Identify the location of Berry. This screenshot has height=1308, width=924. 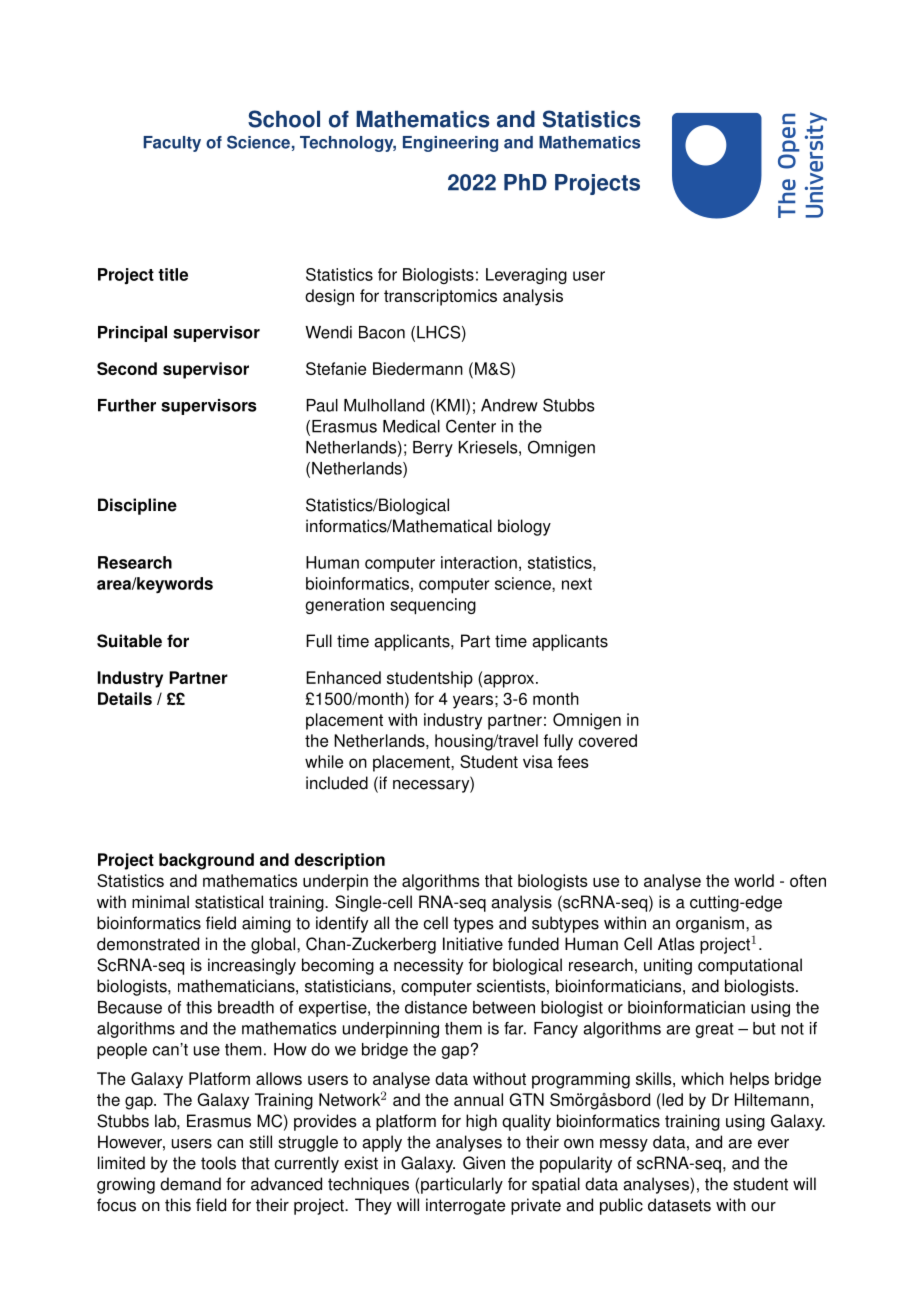
(433, 449).
